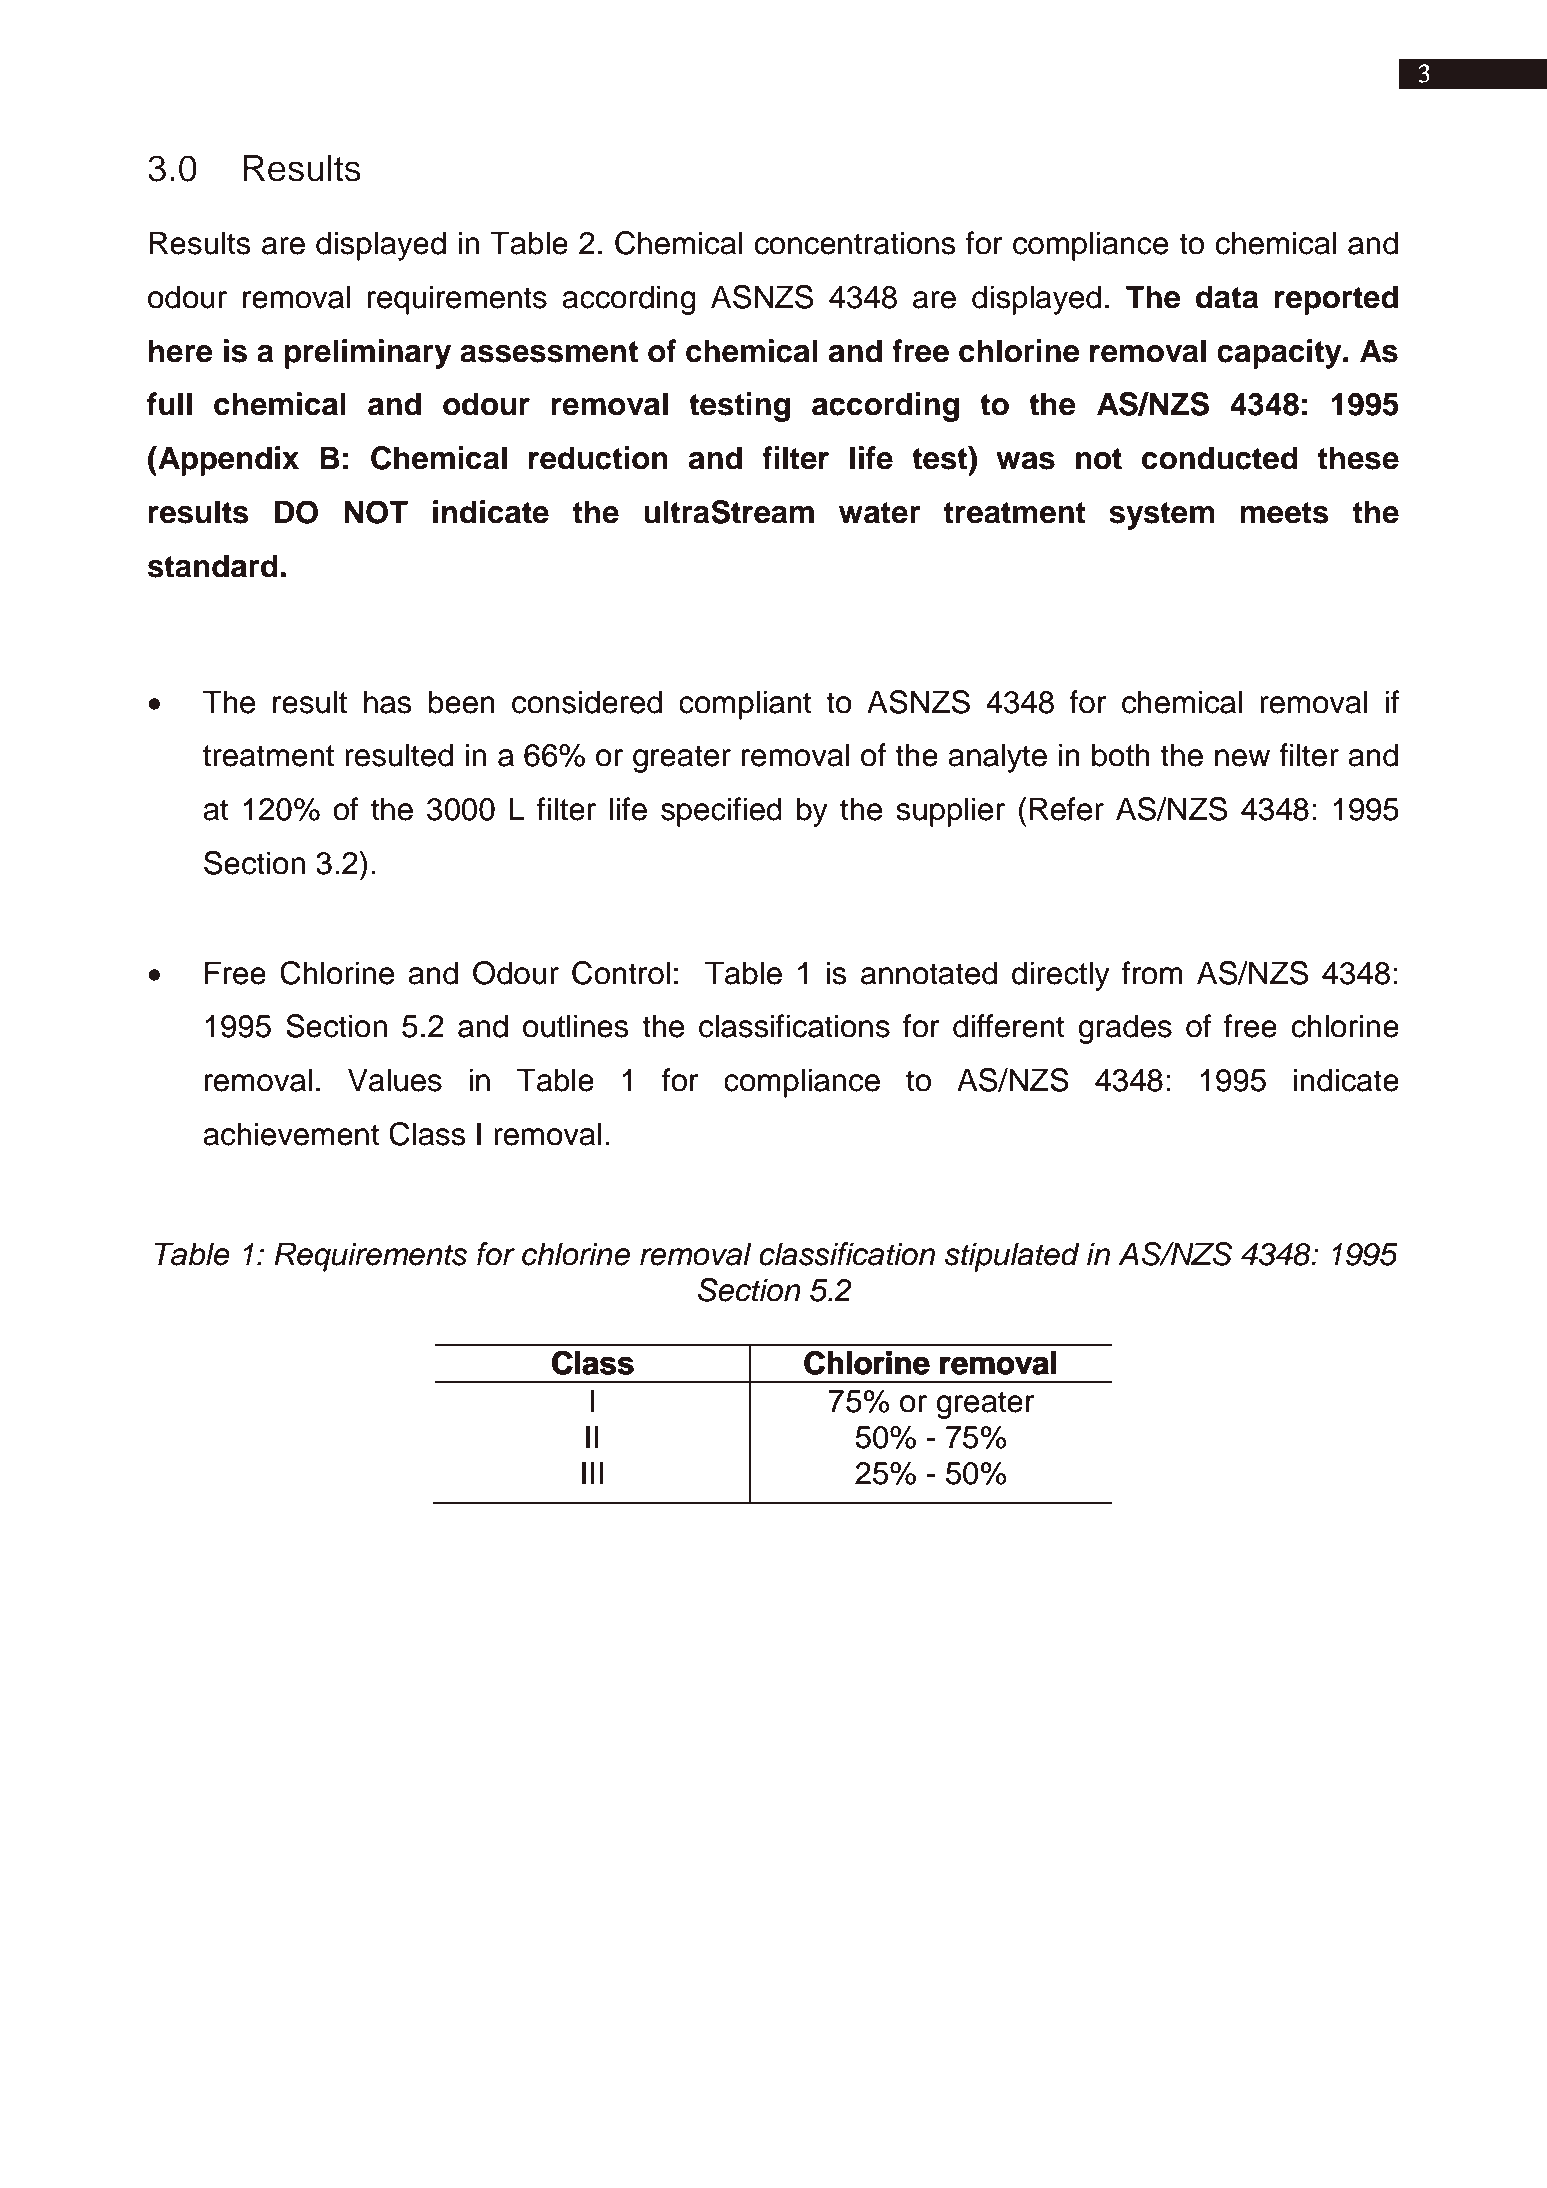  Describe the element at coordinates (598, 458) in the screenshot. I see `reduction` at that location.
